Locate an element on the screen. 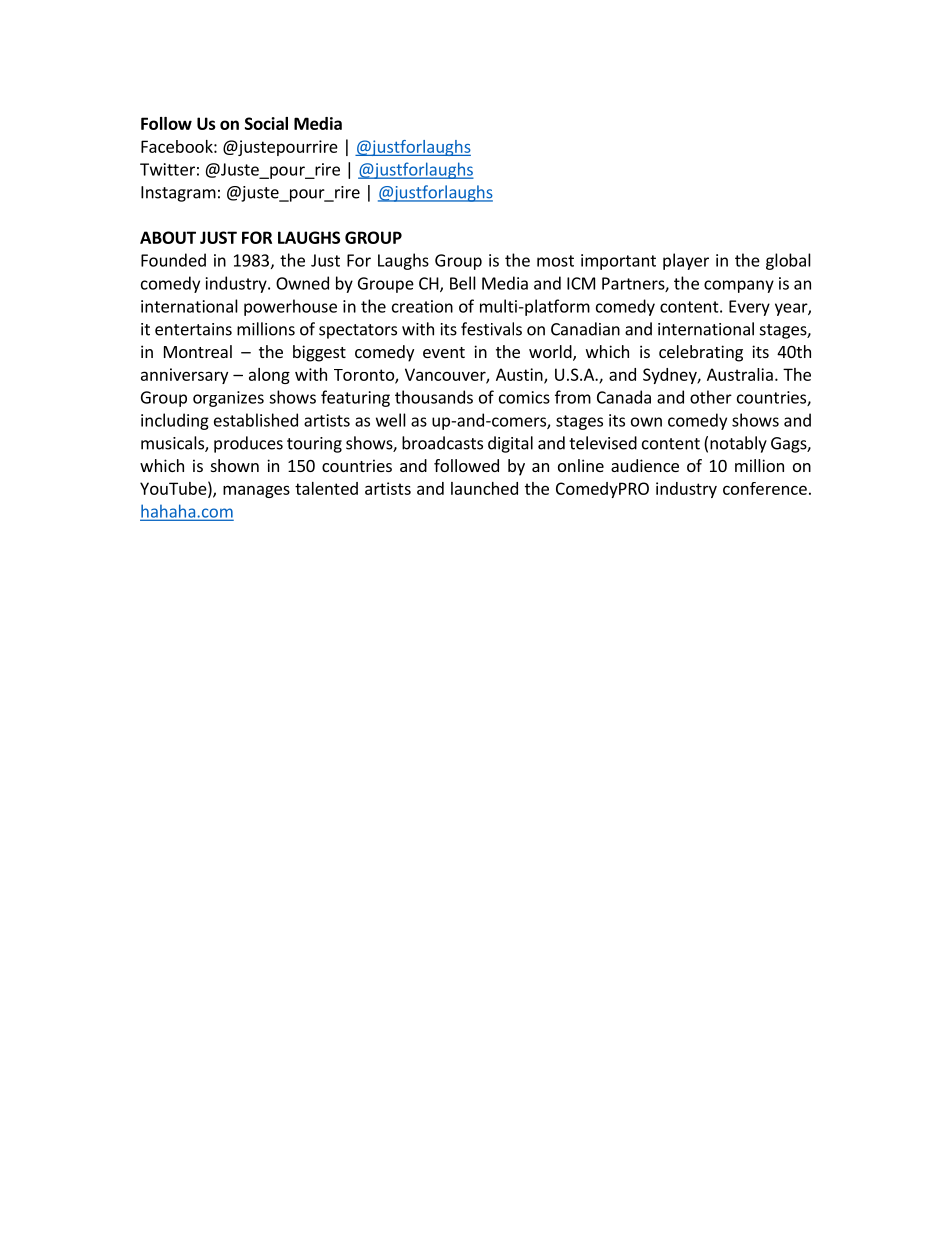 Image resolution: width=952 pixels, height=1233 pixels. Twitter is located at coordinates (167, 169).
